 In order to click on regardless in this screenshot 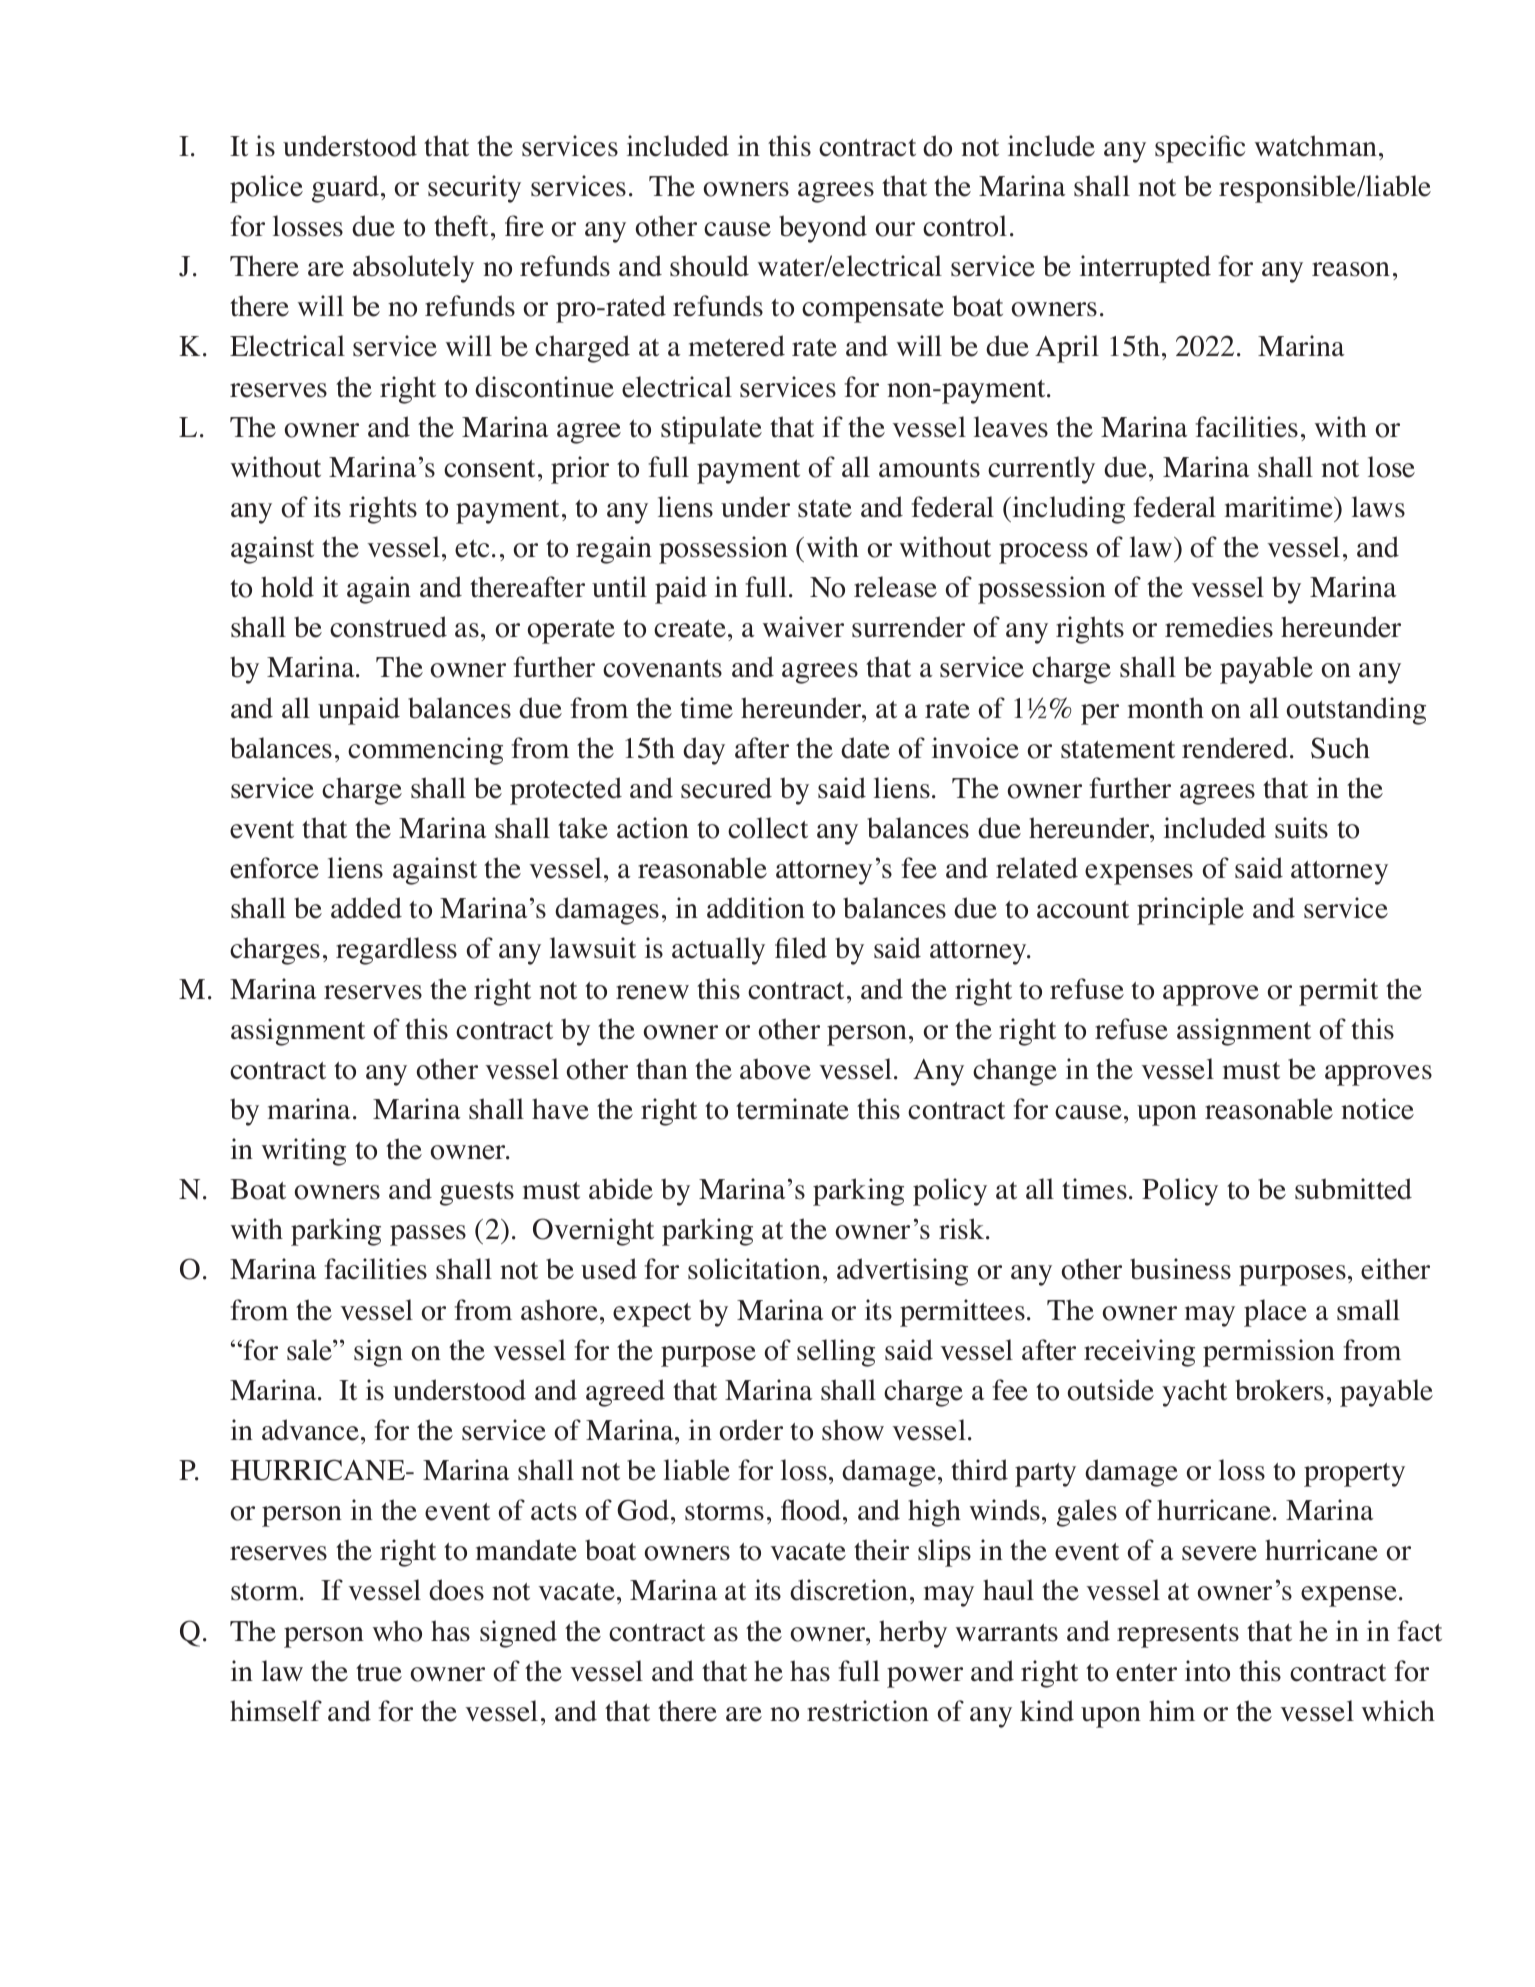, I will do `click(396, 951)`.
